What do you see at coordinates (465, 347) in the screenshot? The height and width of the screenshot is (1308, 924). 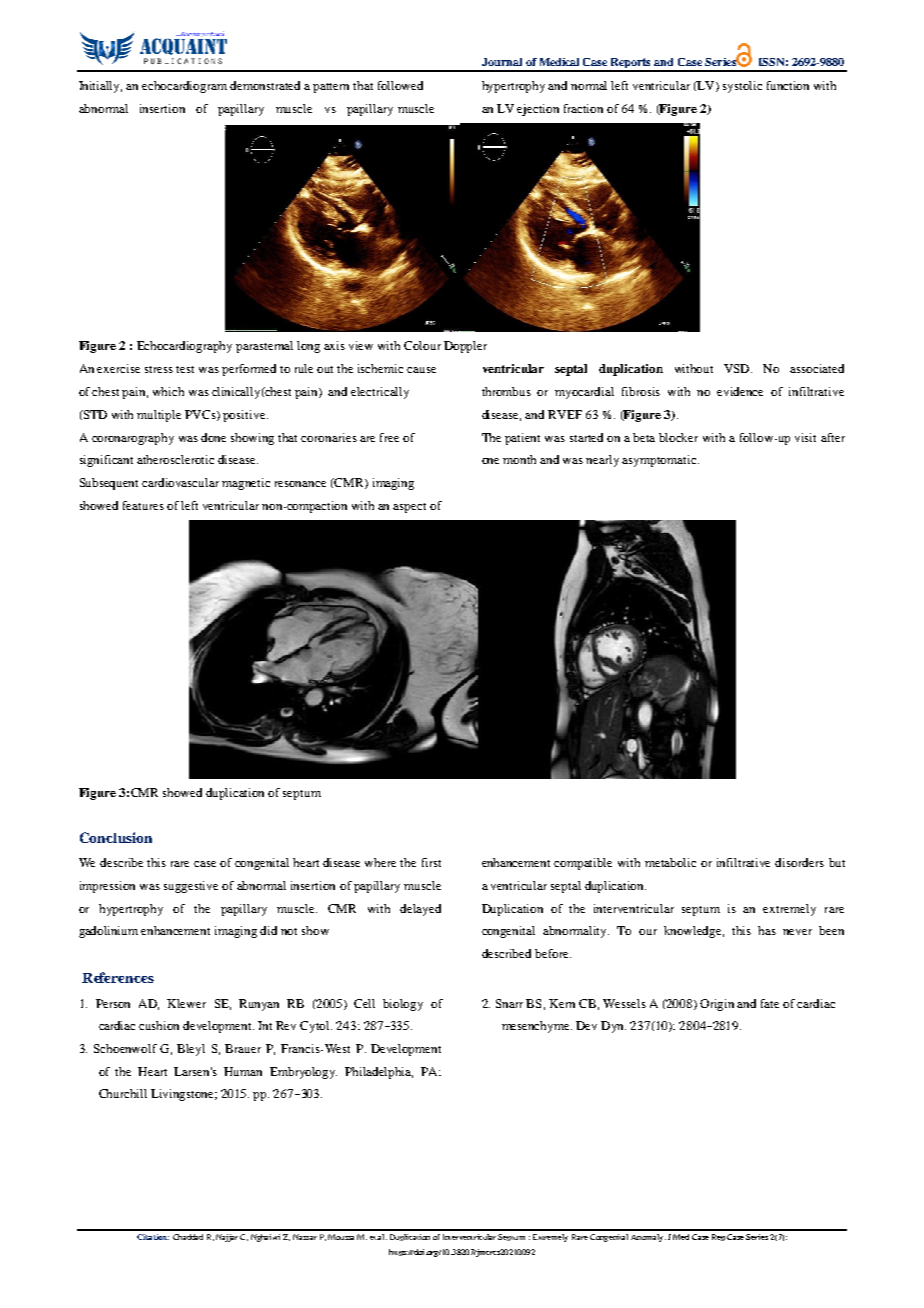 I see `Doppler` at bounding box center [465, 347].
